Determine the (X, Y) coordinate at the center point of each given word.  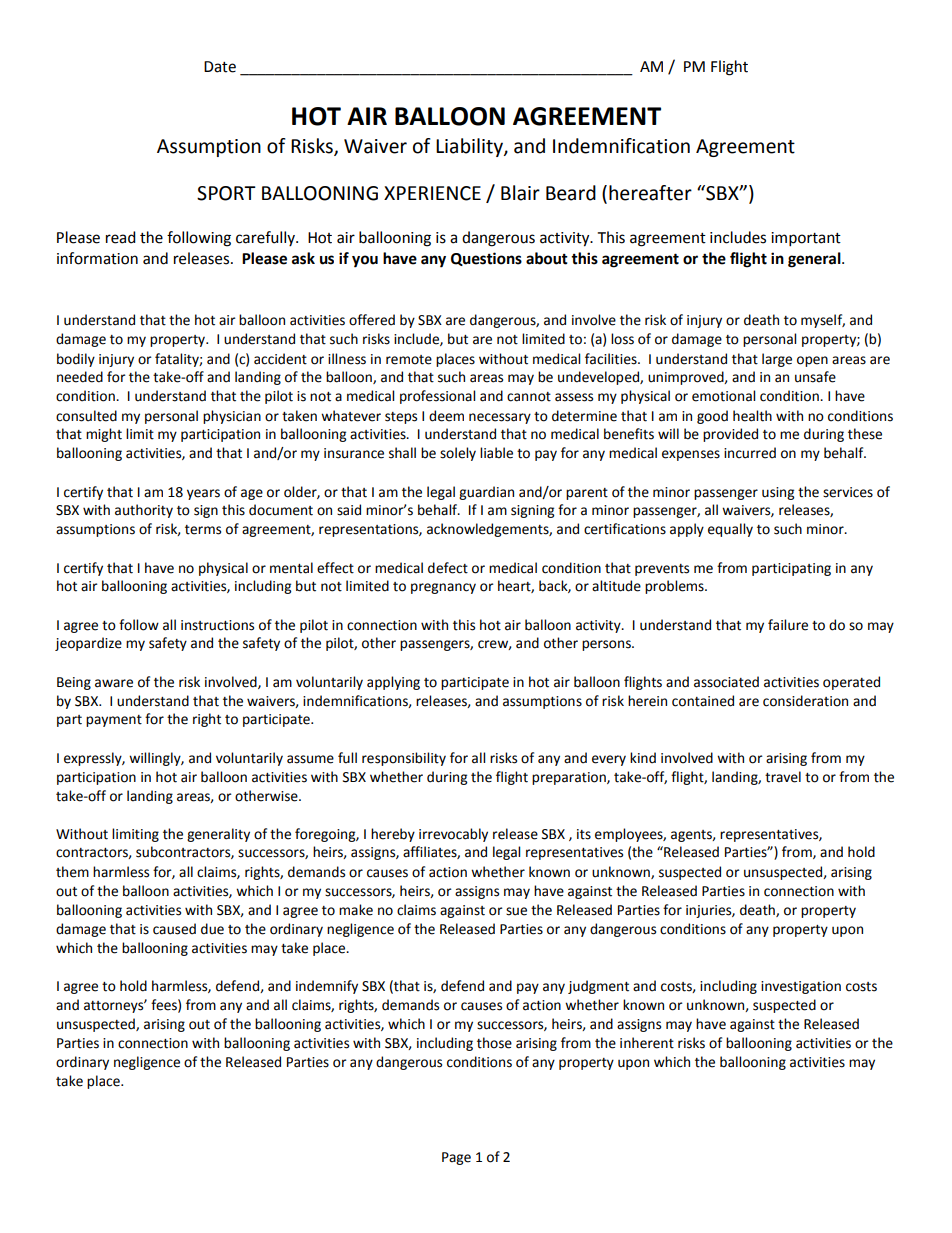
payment (114, 721)
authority (144, 511)
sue (516, 911)
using (778, 493)
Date (220, 67)
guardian (486, 493)
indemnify (327, 987)
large (777, 360)
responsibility (404, 759)
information (97, 258)
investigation (801, 987)
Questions (486, 259)
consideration (805, 701)
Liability (470, 147)
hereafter (650, 193)
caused (174, 929)
